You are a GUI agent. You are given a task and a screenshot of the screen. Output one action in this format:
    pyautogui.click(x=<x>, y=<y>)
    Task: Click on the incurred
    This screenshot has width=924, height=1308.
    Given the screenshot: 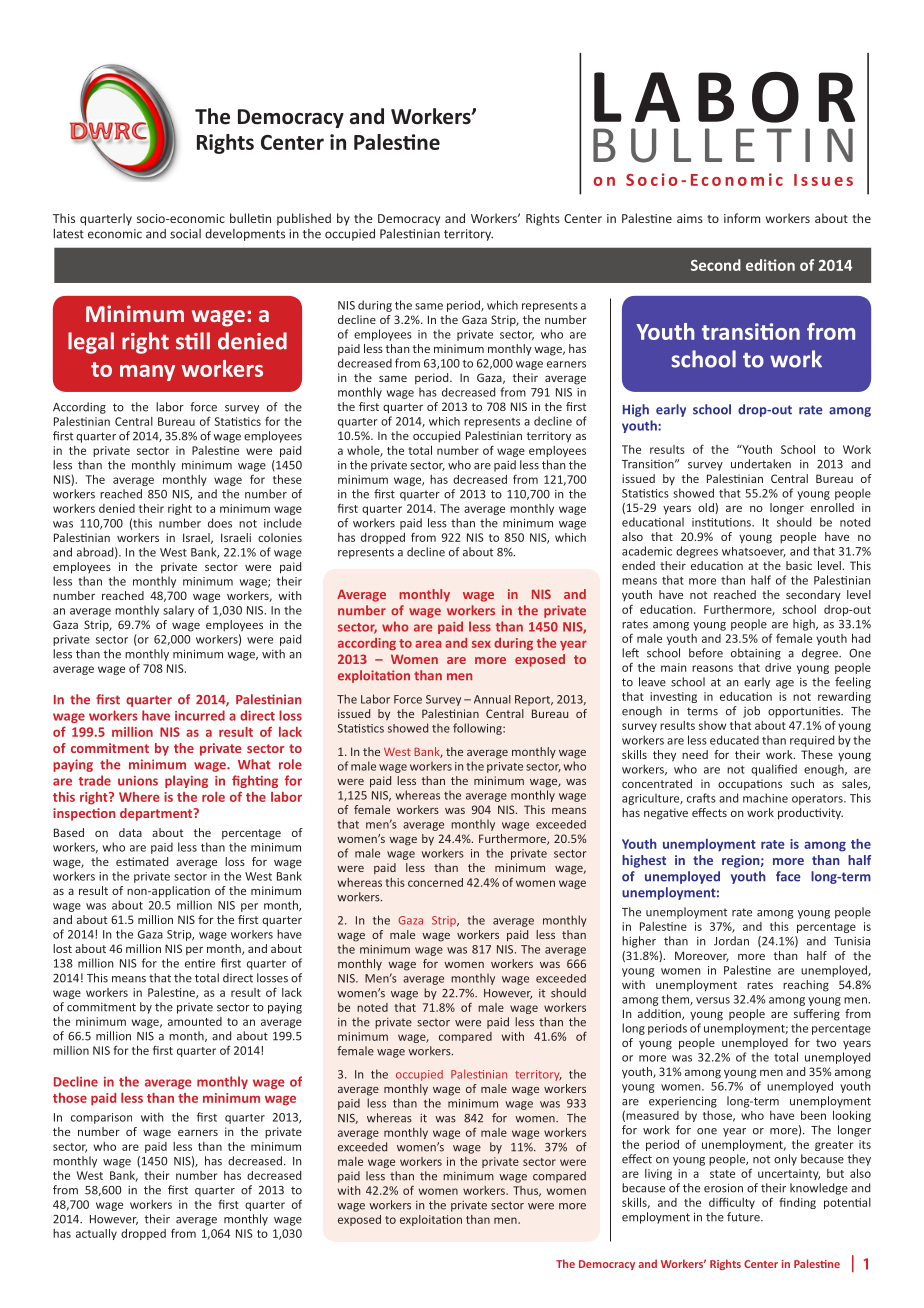 What is the action you would take?
    pyautogui.click(x=200, y=715)
